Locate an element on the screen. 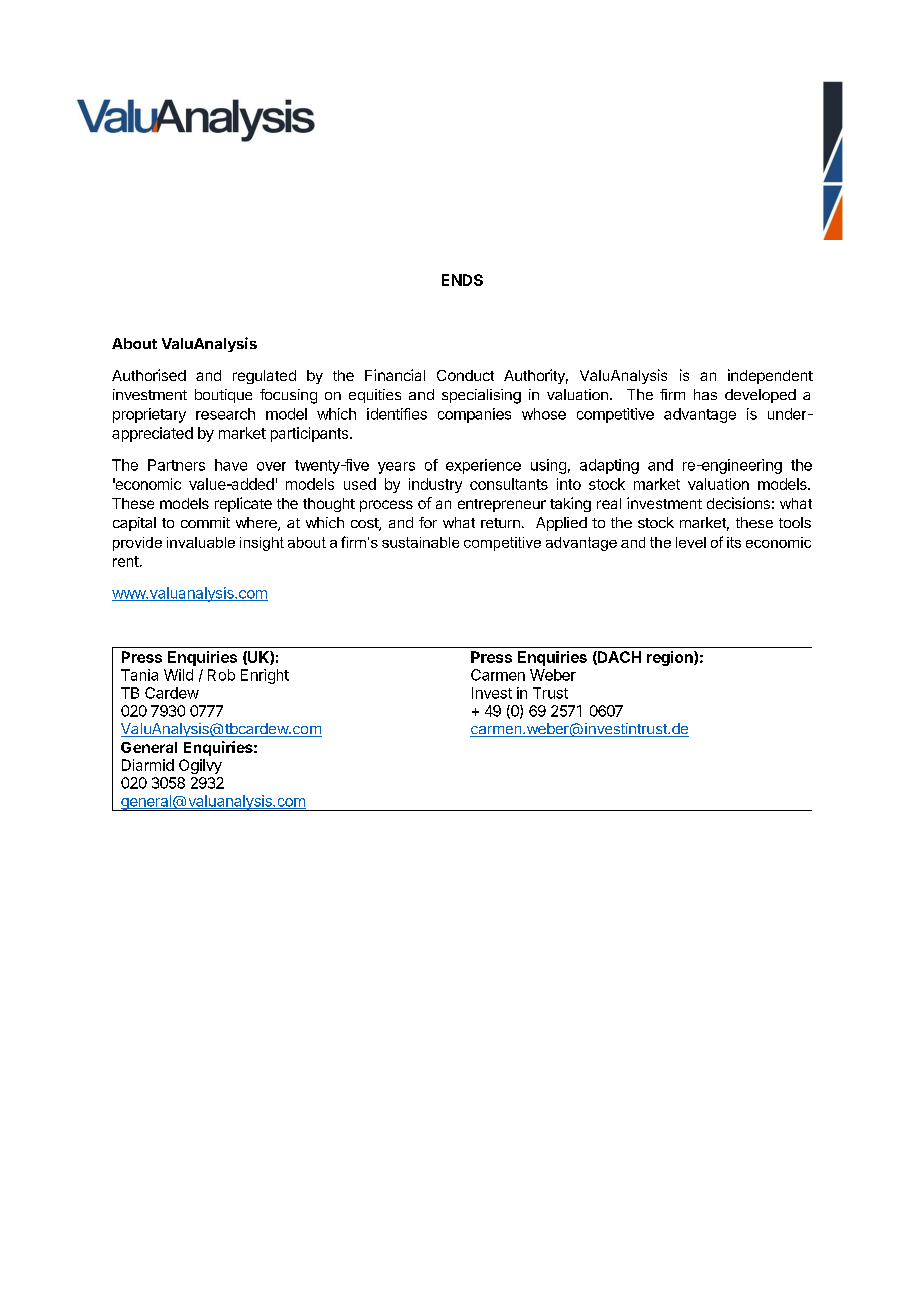 This screenshot has width=924, height=1308. Authorised is located at coordinates (149, 375).
